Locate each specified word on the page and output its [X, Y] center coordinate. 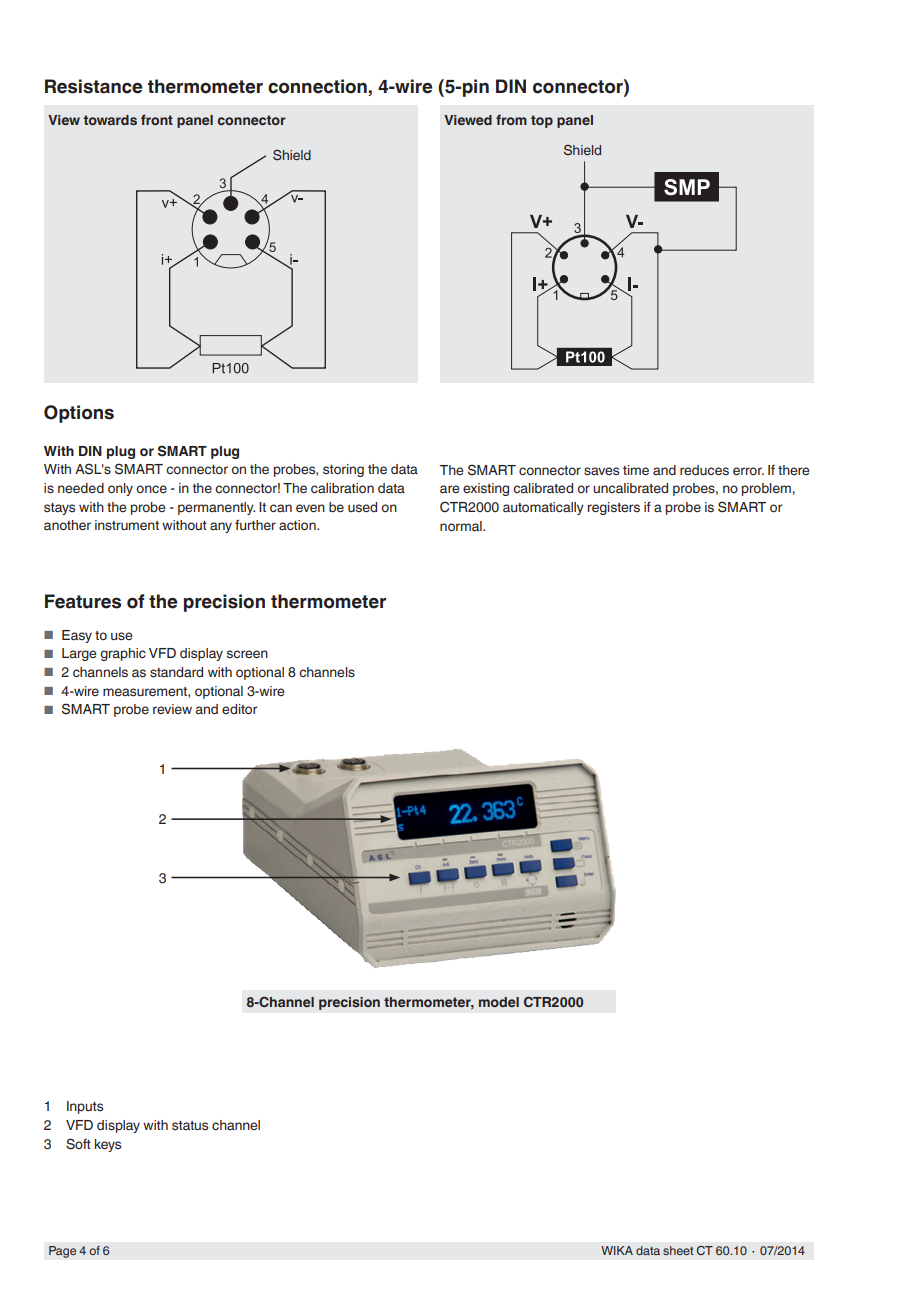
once [151, 489]
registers [614, 508]
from [511, 119]
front [157, 119]
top [542, 121]
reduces [704, 470]
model [499, 1002]
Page [62, 1252]
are [450, 489]
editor [239, 709]
